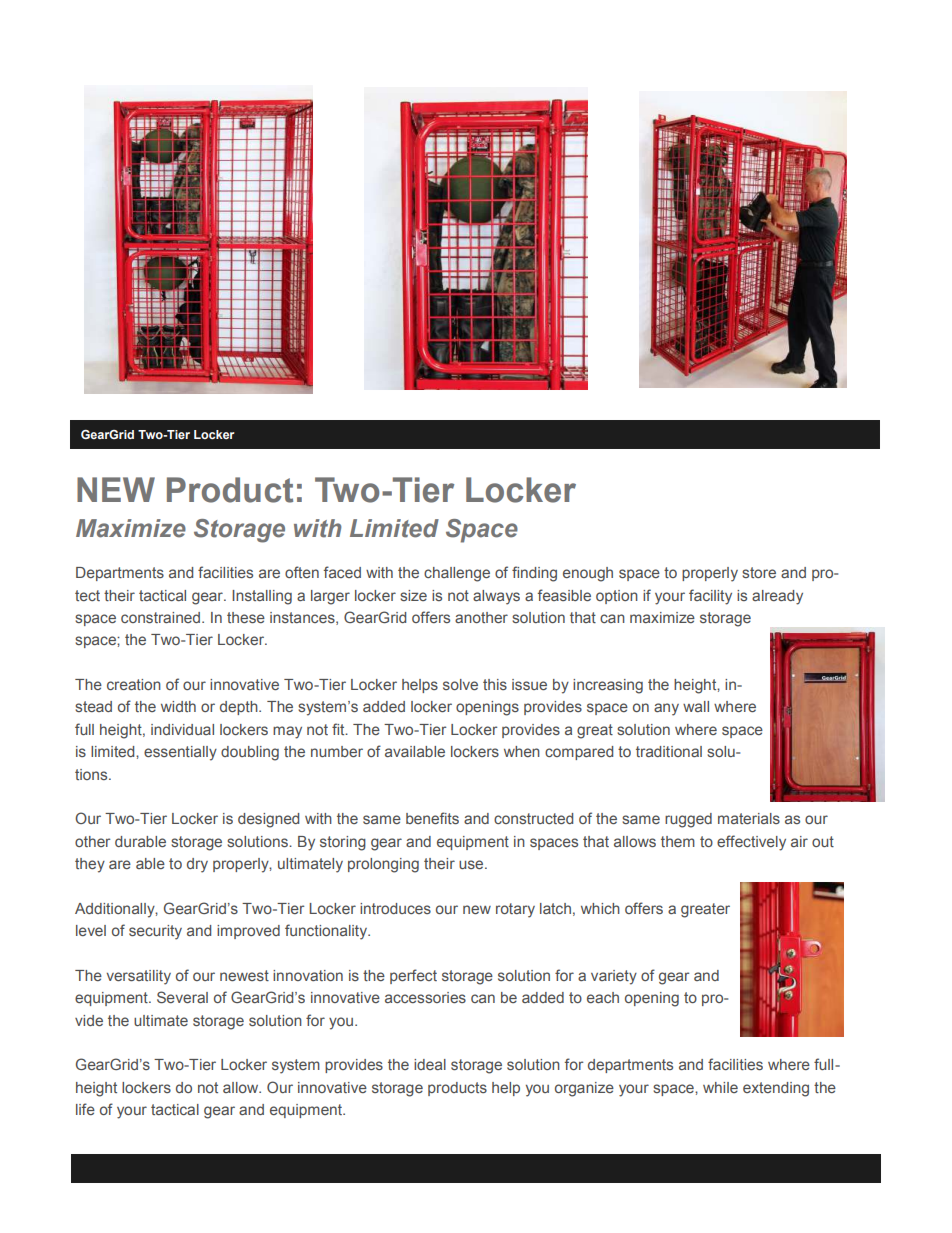 Image resolution: width=952 pixels, height=1233 pixels. What do you see at coordinates (710, 597) in the screenshot?
I see `facility` at bounding box center [710, 597].
